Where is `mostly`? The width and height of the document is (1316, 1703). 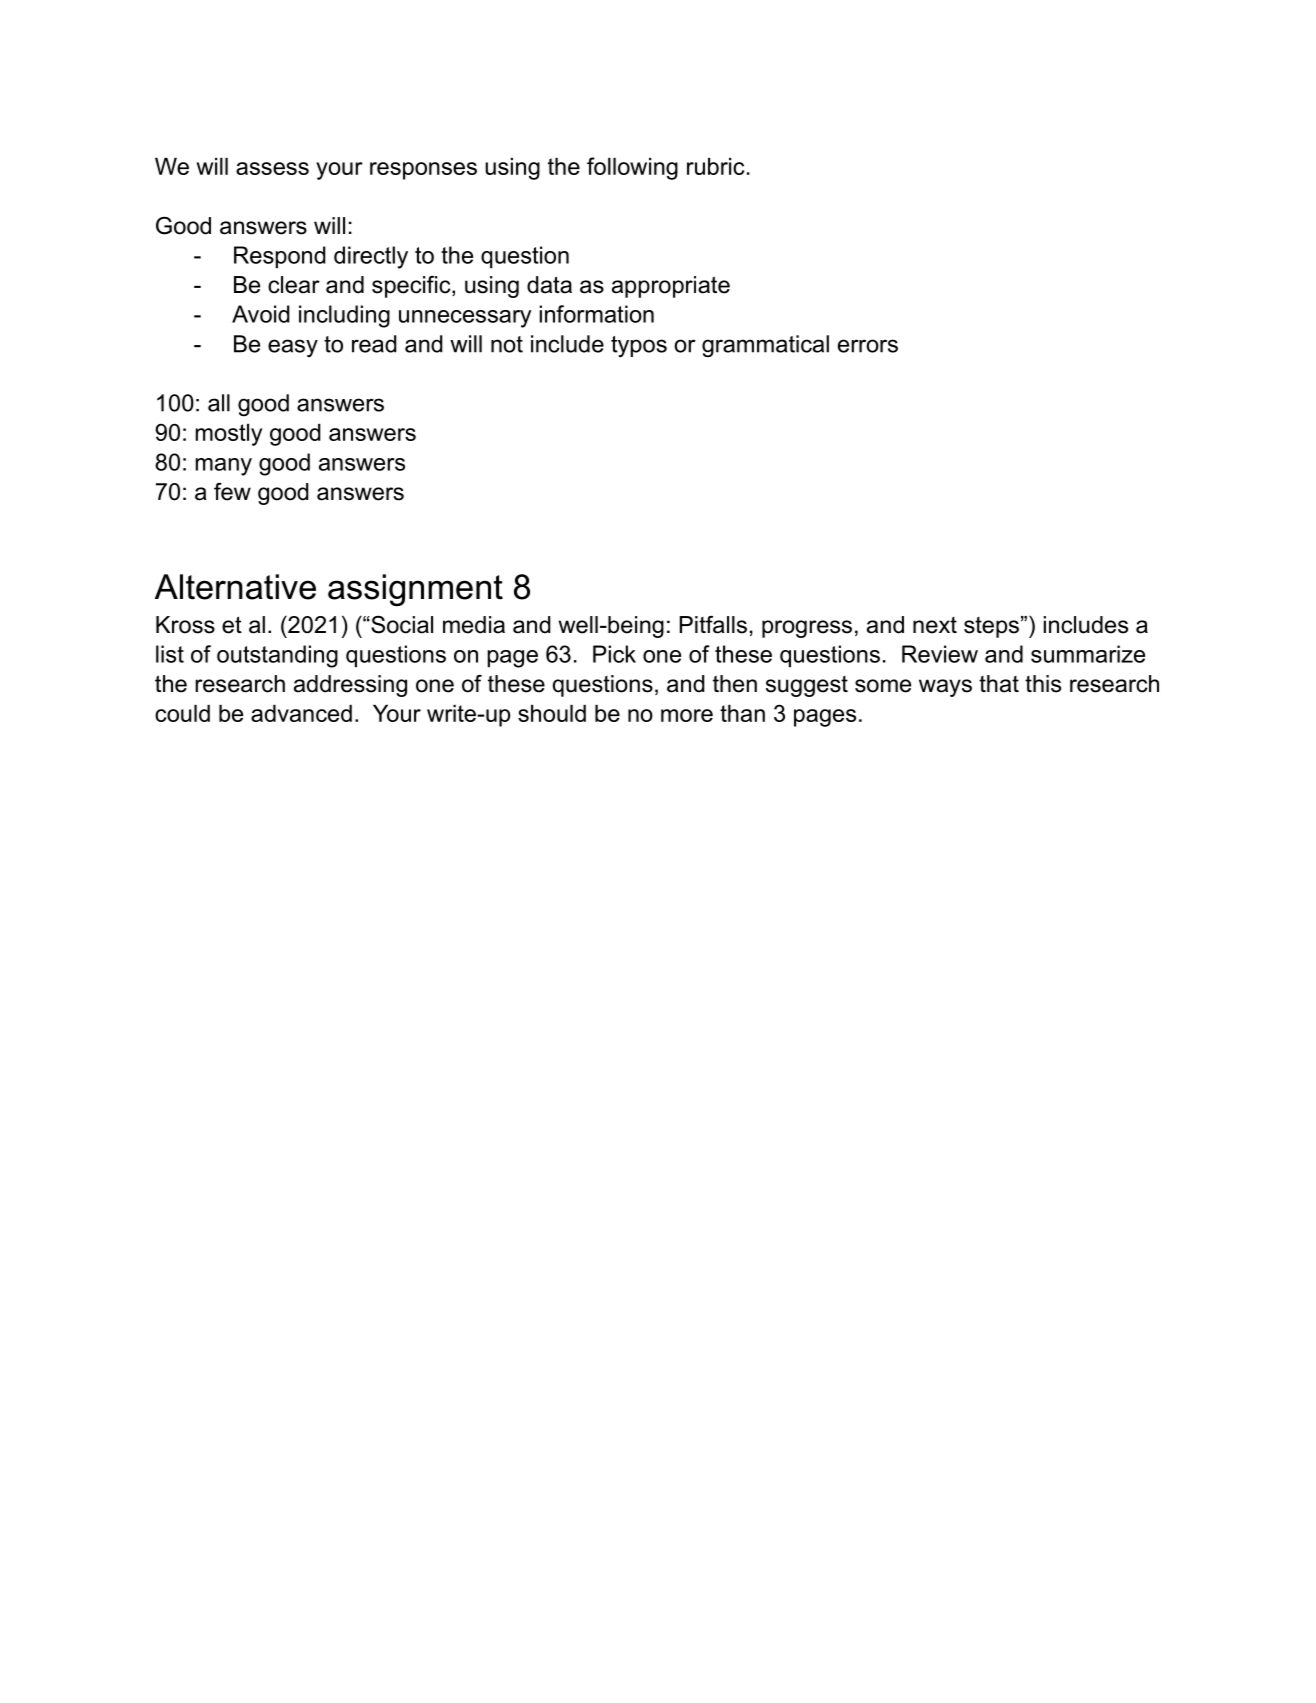
mostly is located at coordinates (229, 435).
